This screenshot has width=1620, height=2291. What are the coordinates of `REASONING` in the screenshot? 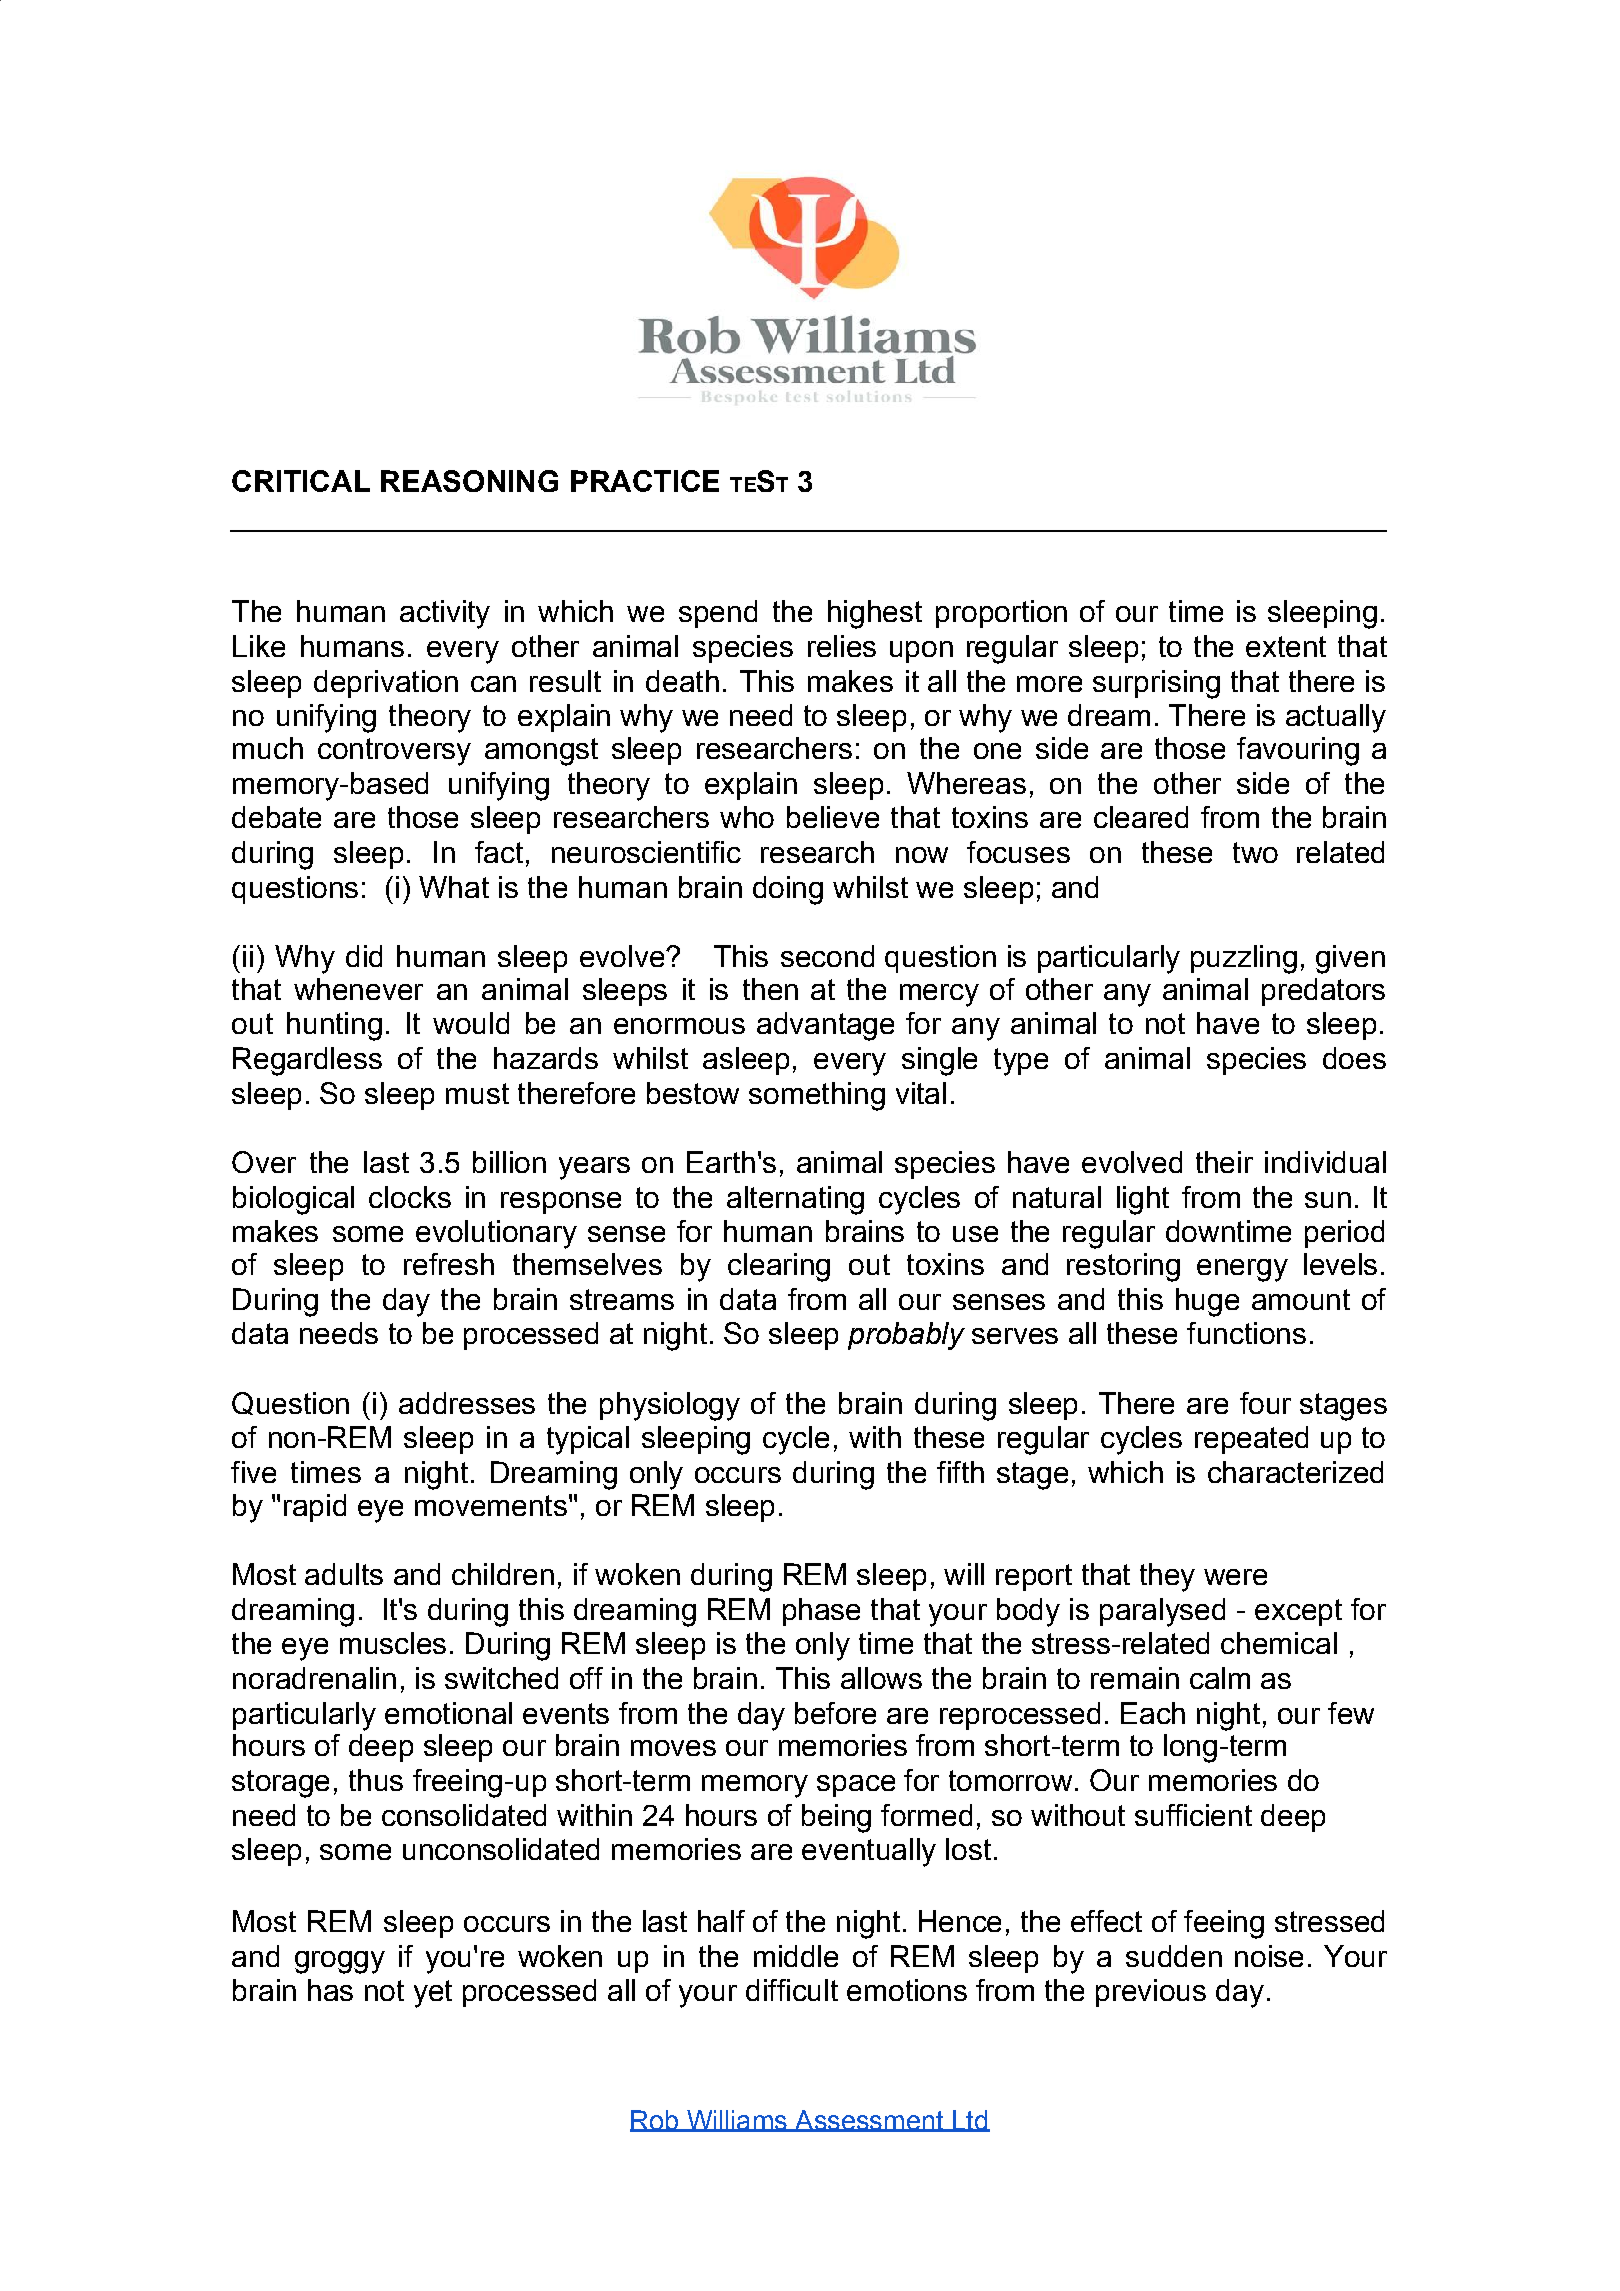 It's located at (469, 481).
